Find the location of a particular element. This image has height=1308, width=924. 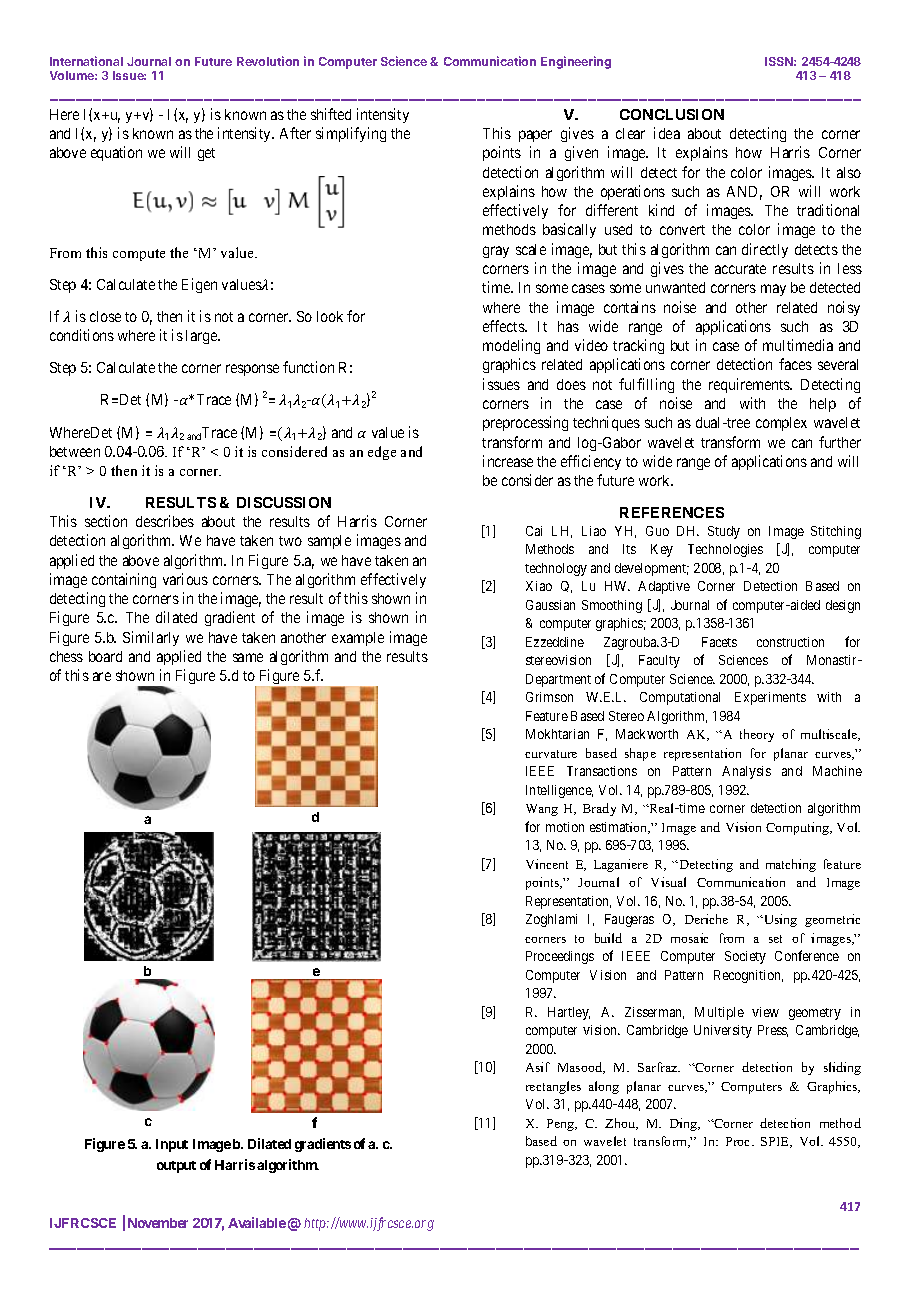

example is located at coordinates (358, 639).
